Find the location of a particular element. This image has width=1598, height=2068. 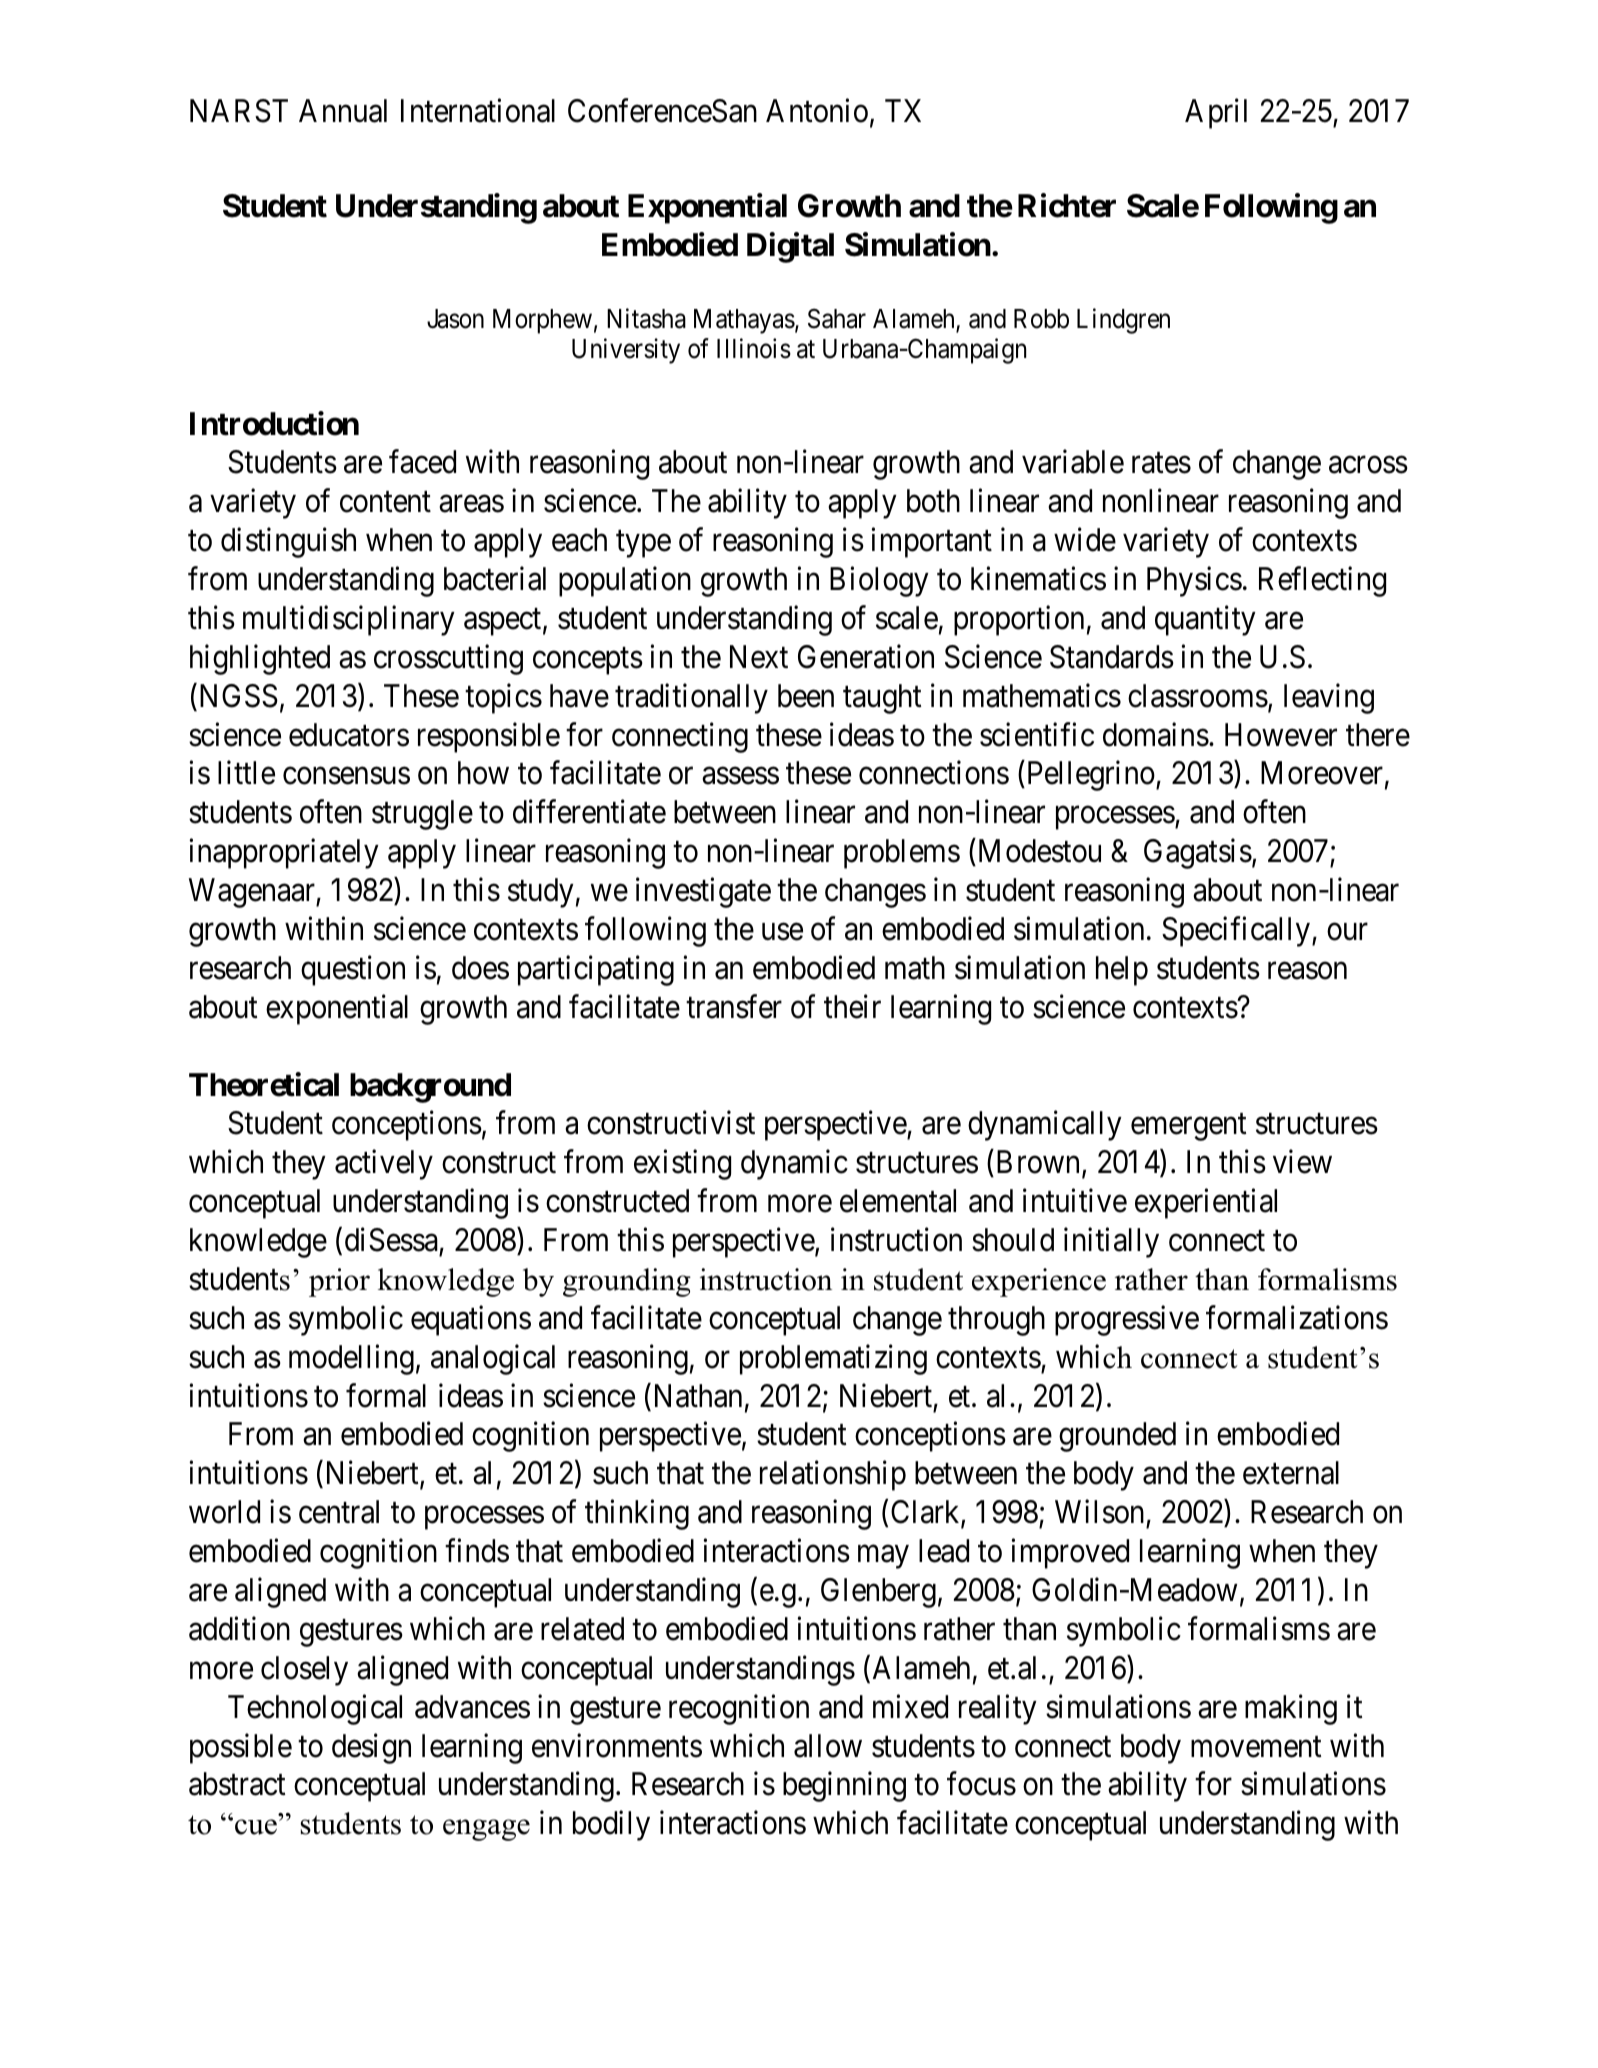

prior is located at coordinates (339, 1282).
